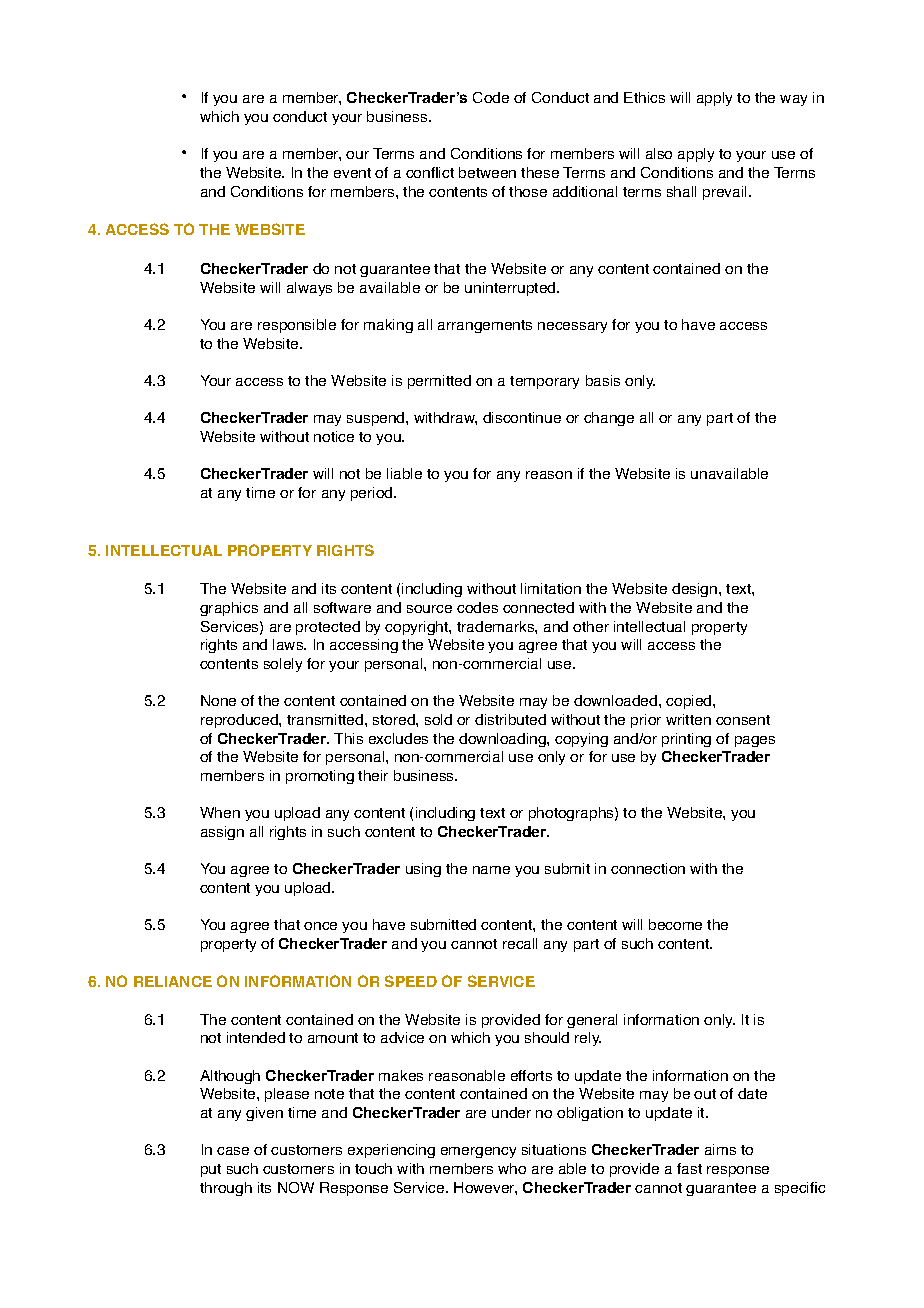  What do you see at coordinates (289, 644) in the screenshot?
I see `laws` at bounding box center [289, 644].
